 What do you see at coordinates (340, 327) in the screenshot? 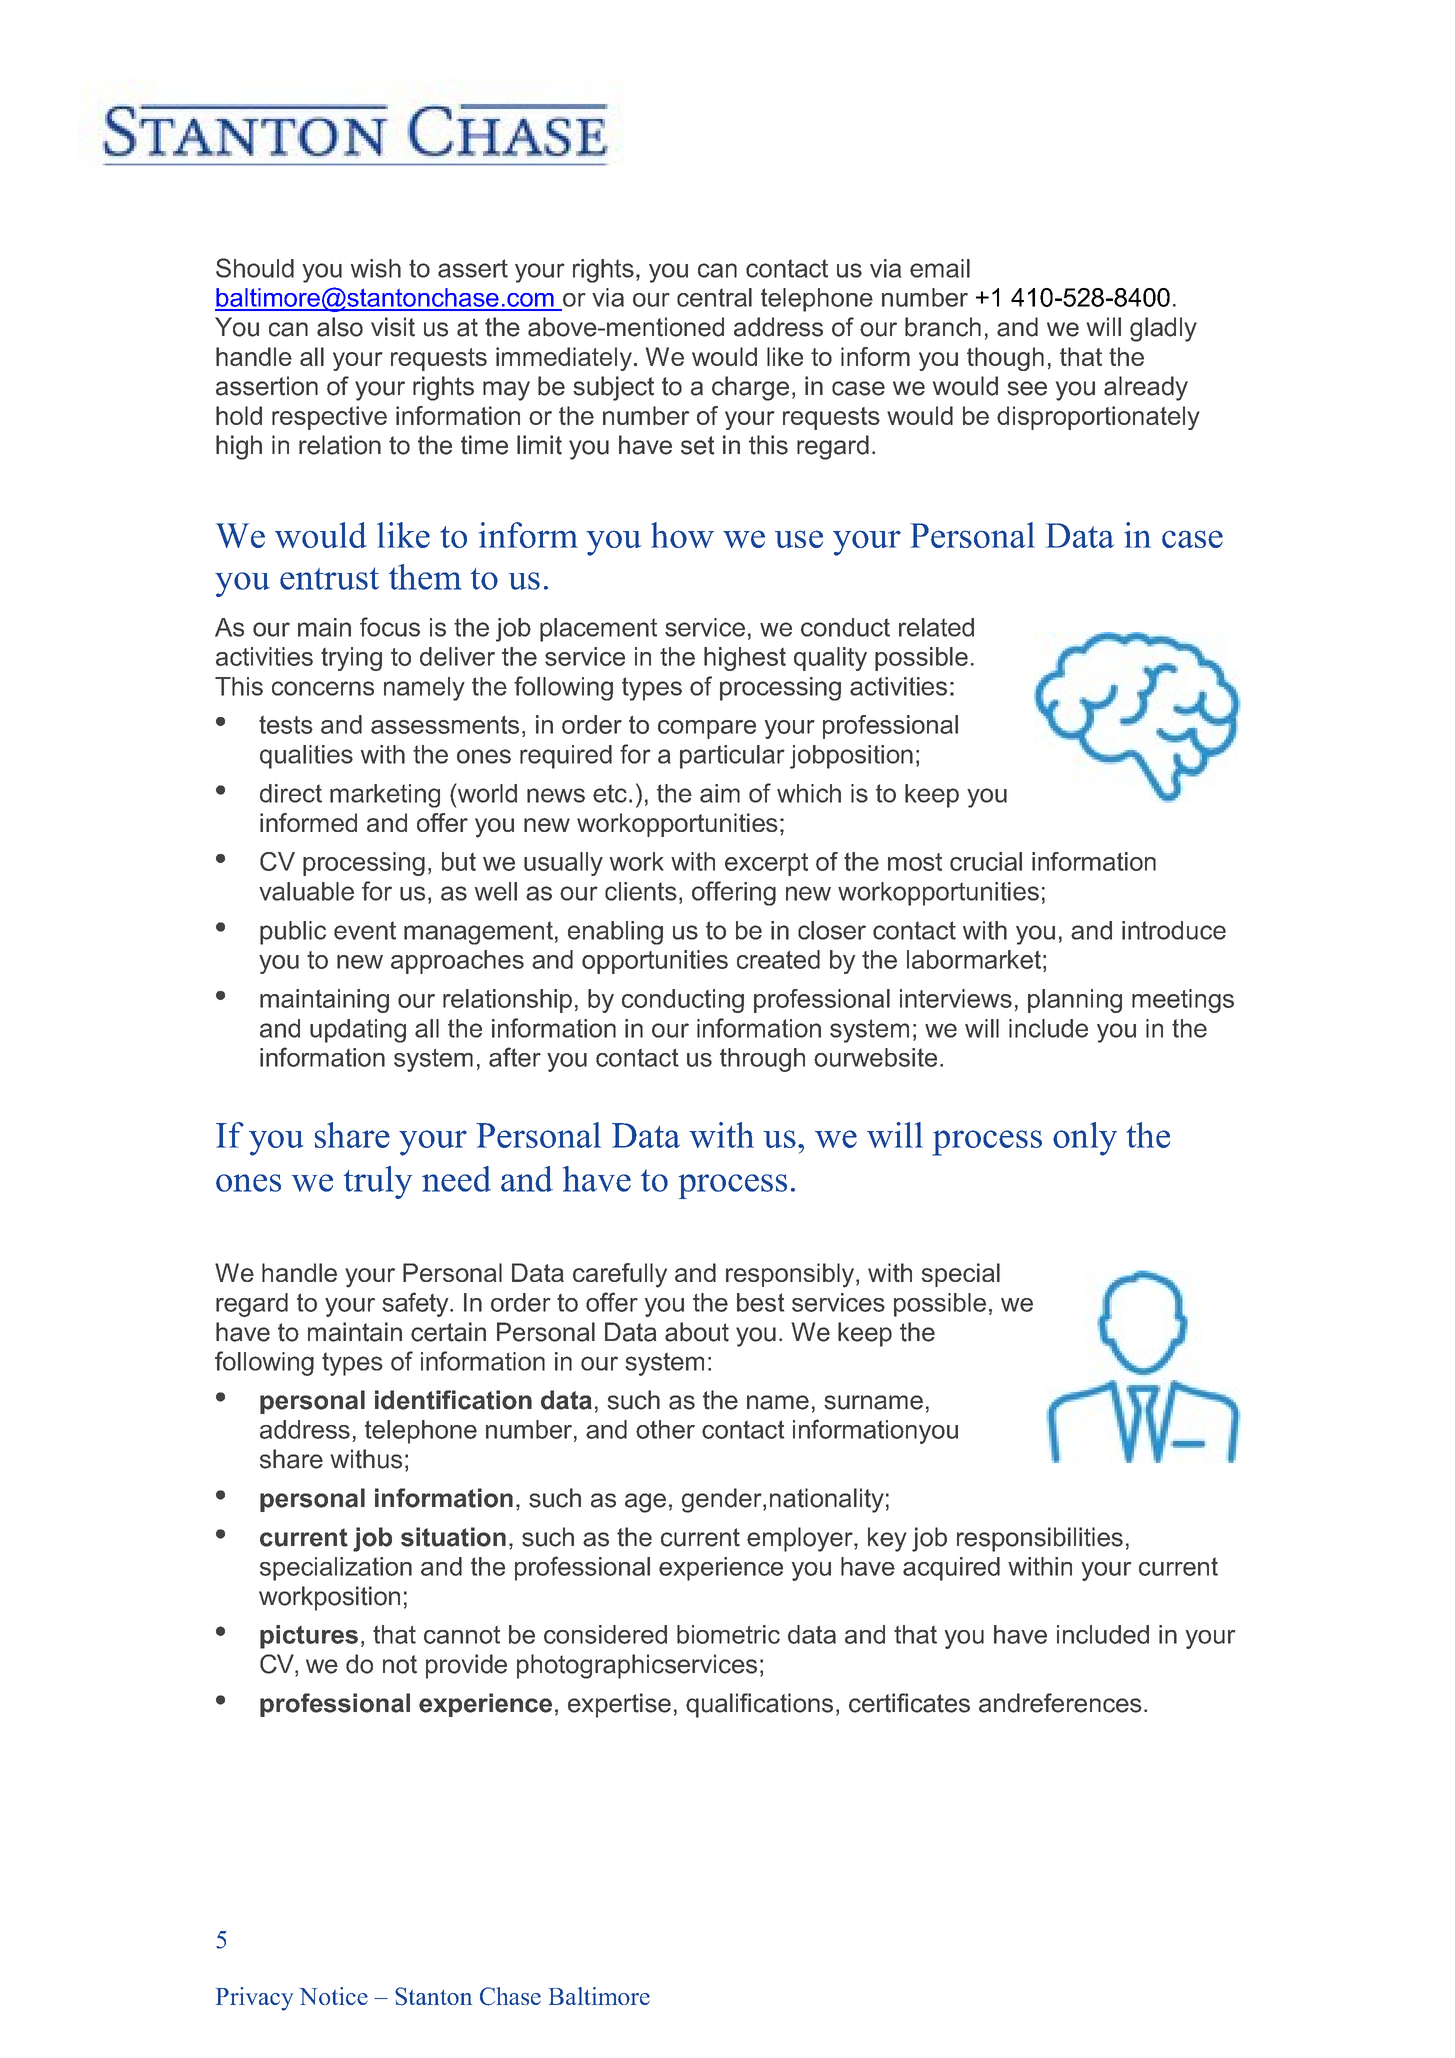
I see `also` at bounding box center [340, 327].
